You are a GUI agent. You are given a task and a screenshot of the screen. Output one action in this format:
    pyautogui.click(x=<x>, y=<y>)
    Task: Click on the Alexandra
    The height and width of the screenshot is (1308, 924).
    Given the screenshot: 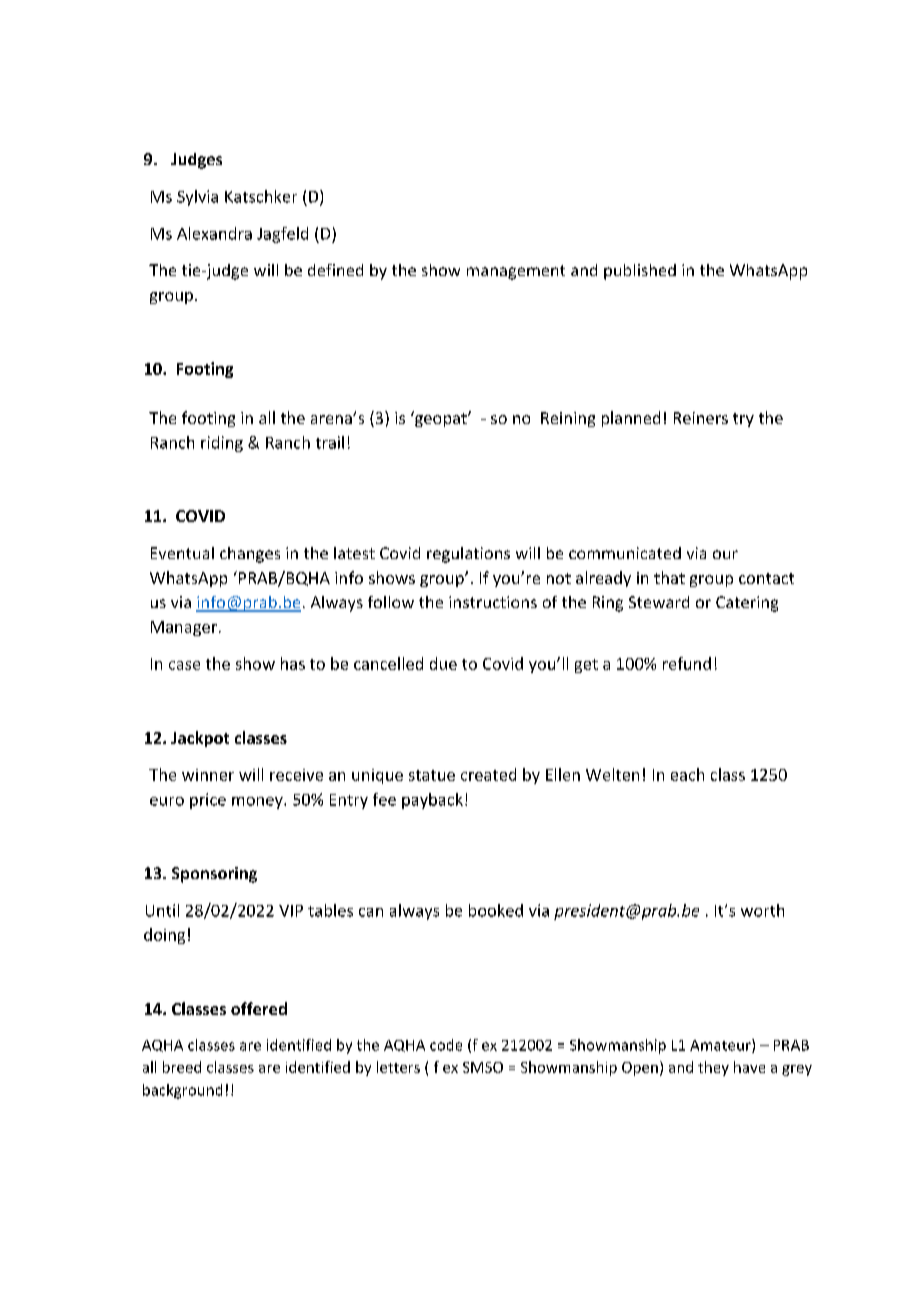 What is the action you would take?
    pyautogui.click(x=214, y=233)
